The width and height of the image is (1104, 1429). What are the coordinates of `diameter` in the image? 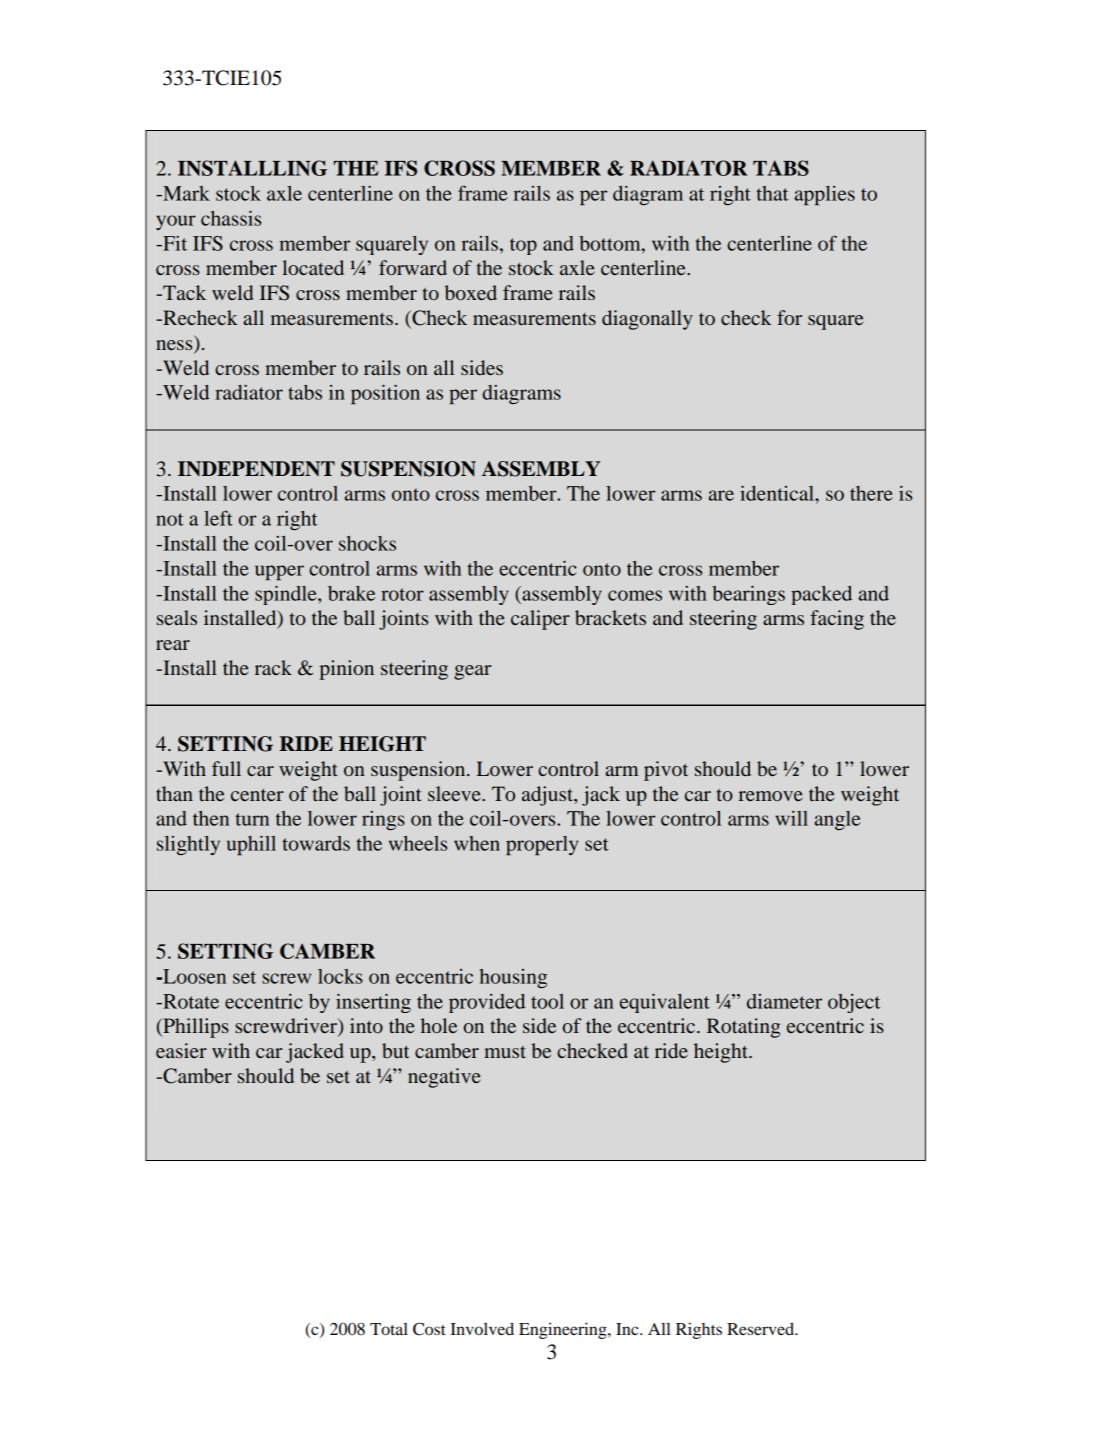 It's located at (784, 1001).
